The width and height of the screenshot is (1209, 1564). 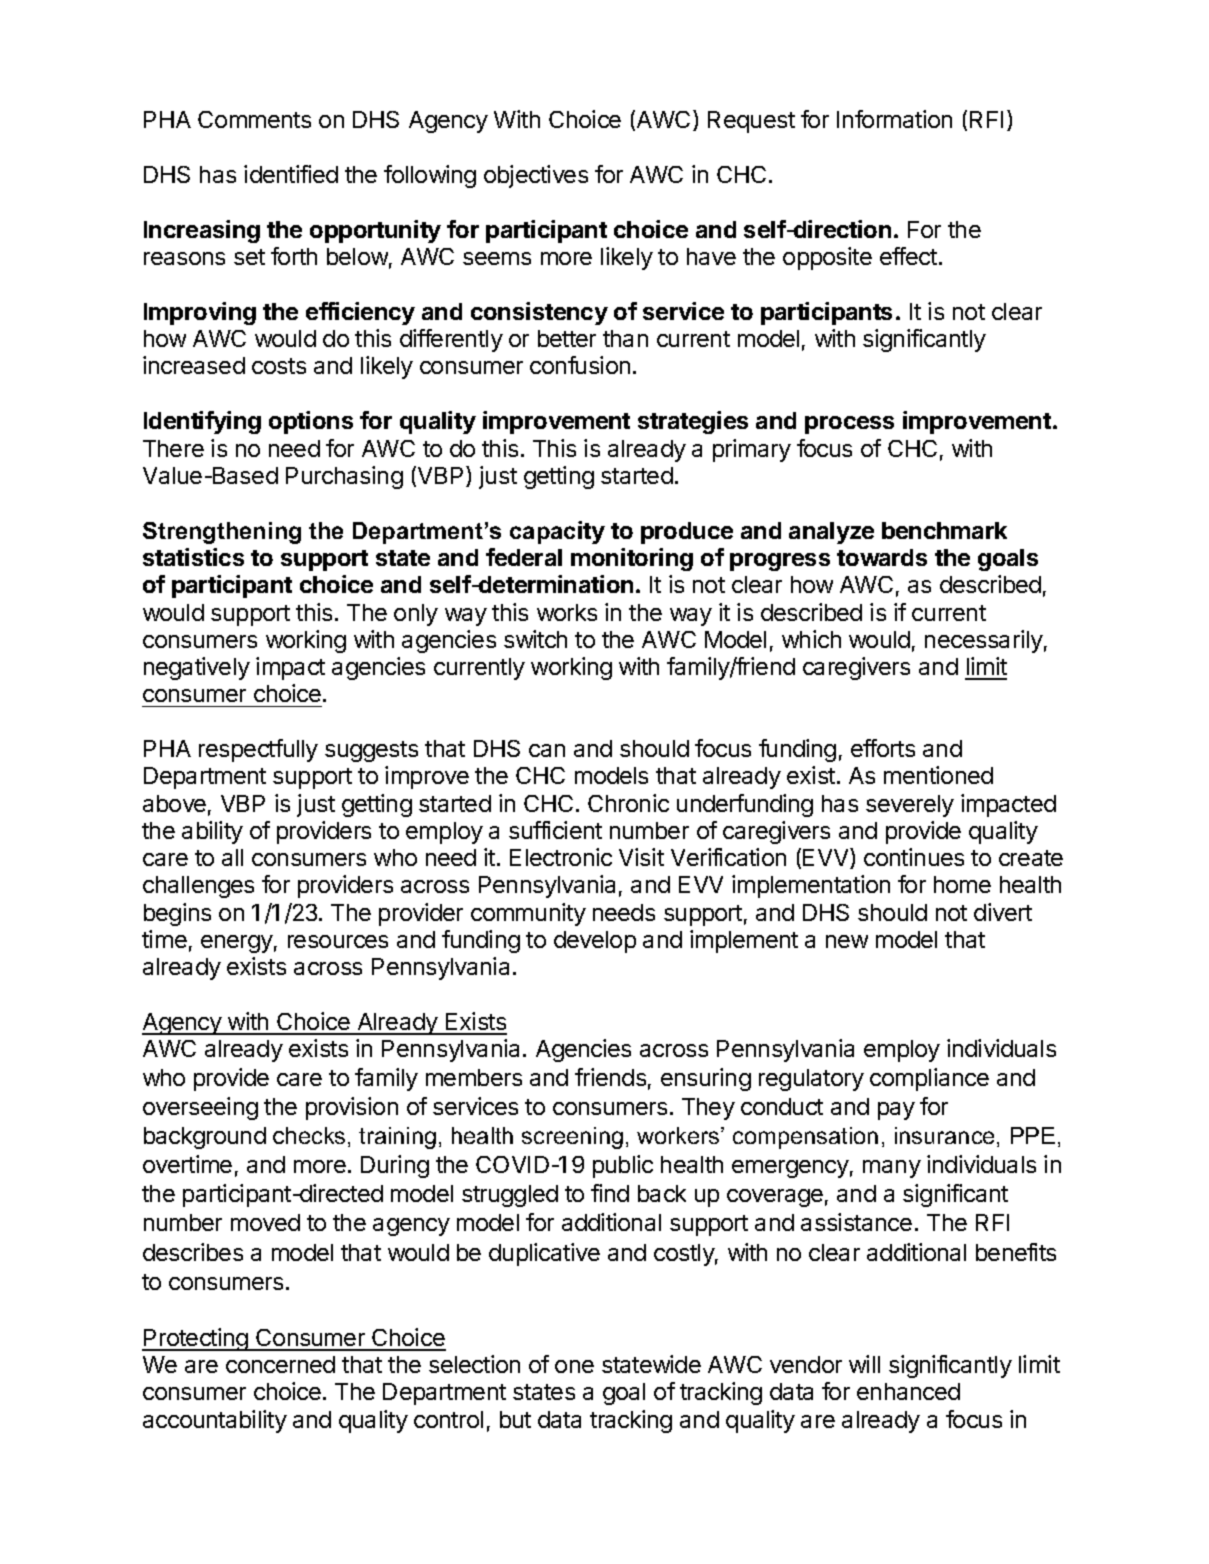 What do you see at coordinates (595, 942) in the screenshot?
I see `develop` at bounding box center [595, 942].
